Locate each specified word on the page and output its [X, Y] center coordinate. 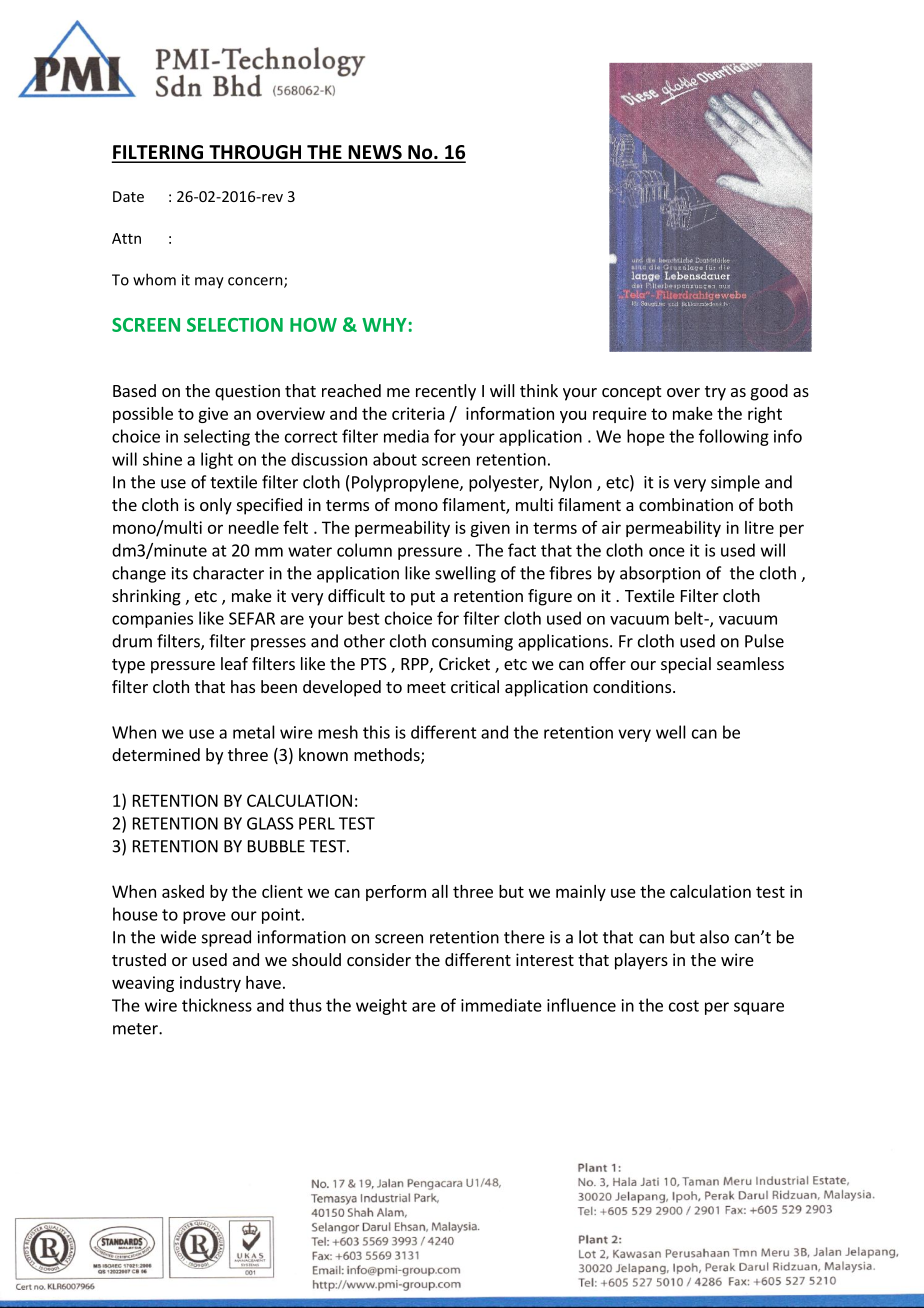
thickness [217, 1005]
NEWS [375, 153]
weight [381, 1006]
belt [690, 618]
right [765, 415]
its [180, 573]
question [247, 392]
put [423, 598]
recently [446, 392]
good [769, 392]
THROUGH [255, 153]
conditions [632, 686]
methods [388, 756]
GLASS [270, 823]
